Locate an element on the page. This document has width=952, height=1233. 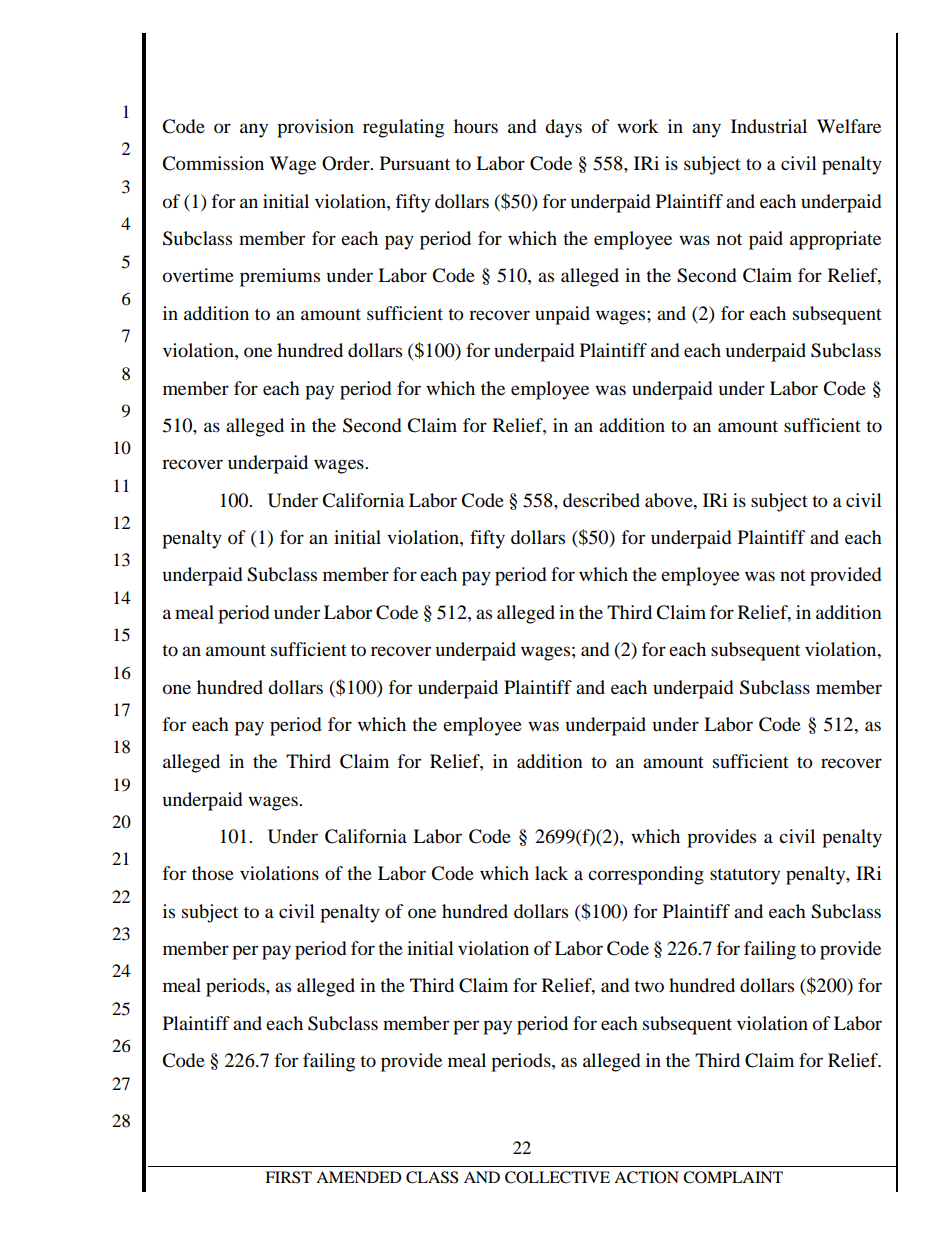
provision is located at coordinates (315, 128).
